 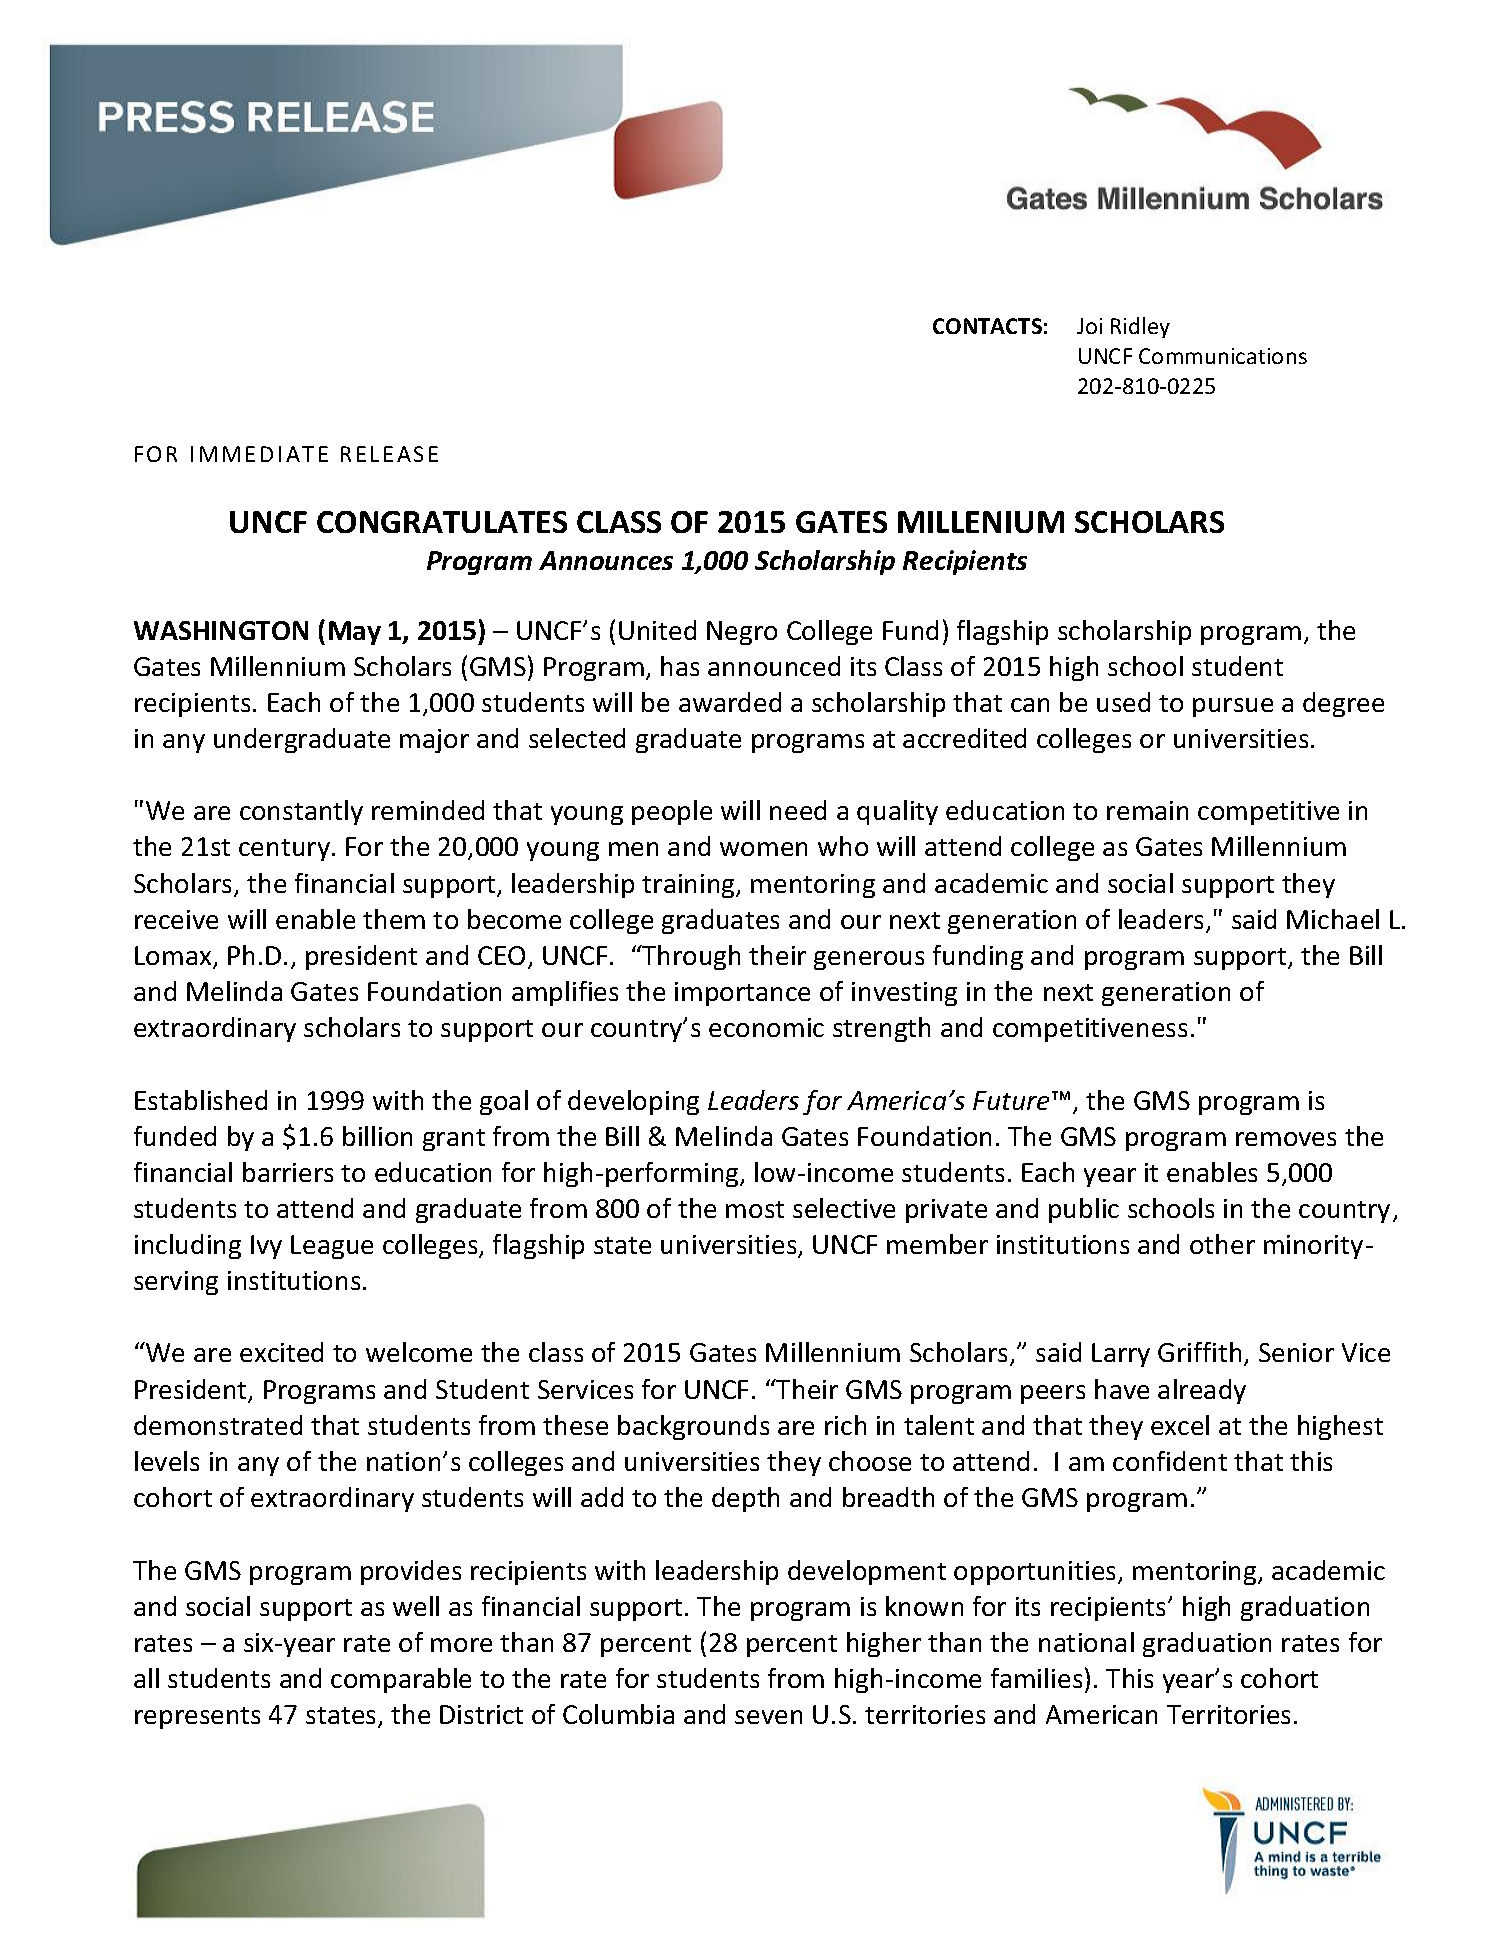 What do you see at coordinates (742, 633) in the document?
I see `Negro` at bounding box center [742, 633].
